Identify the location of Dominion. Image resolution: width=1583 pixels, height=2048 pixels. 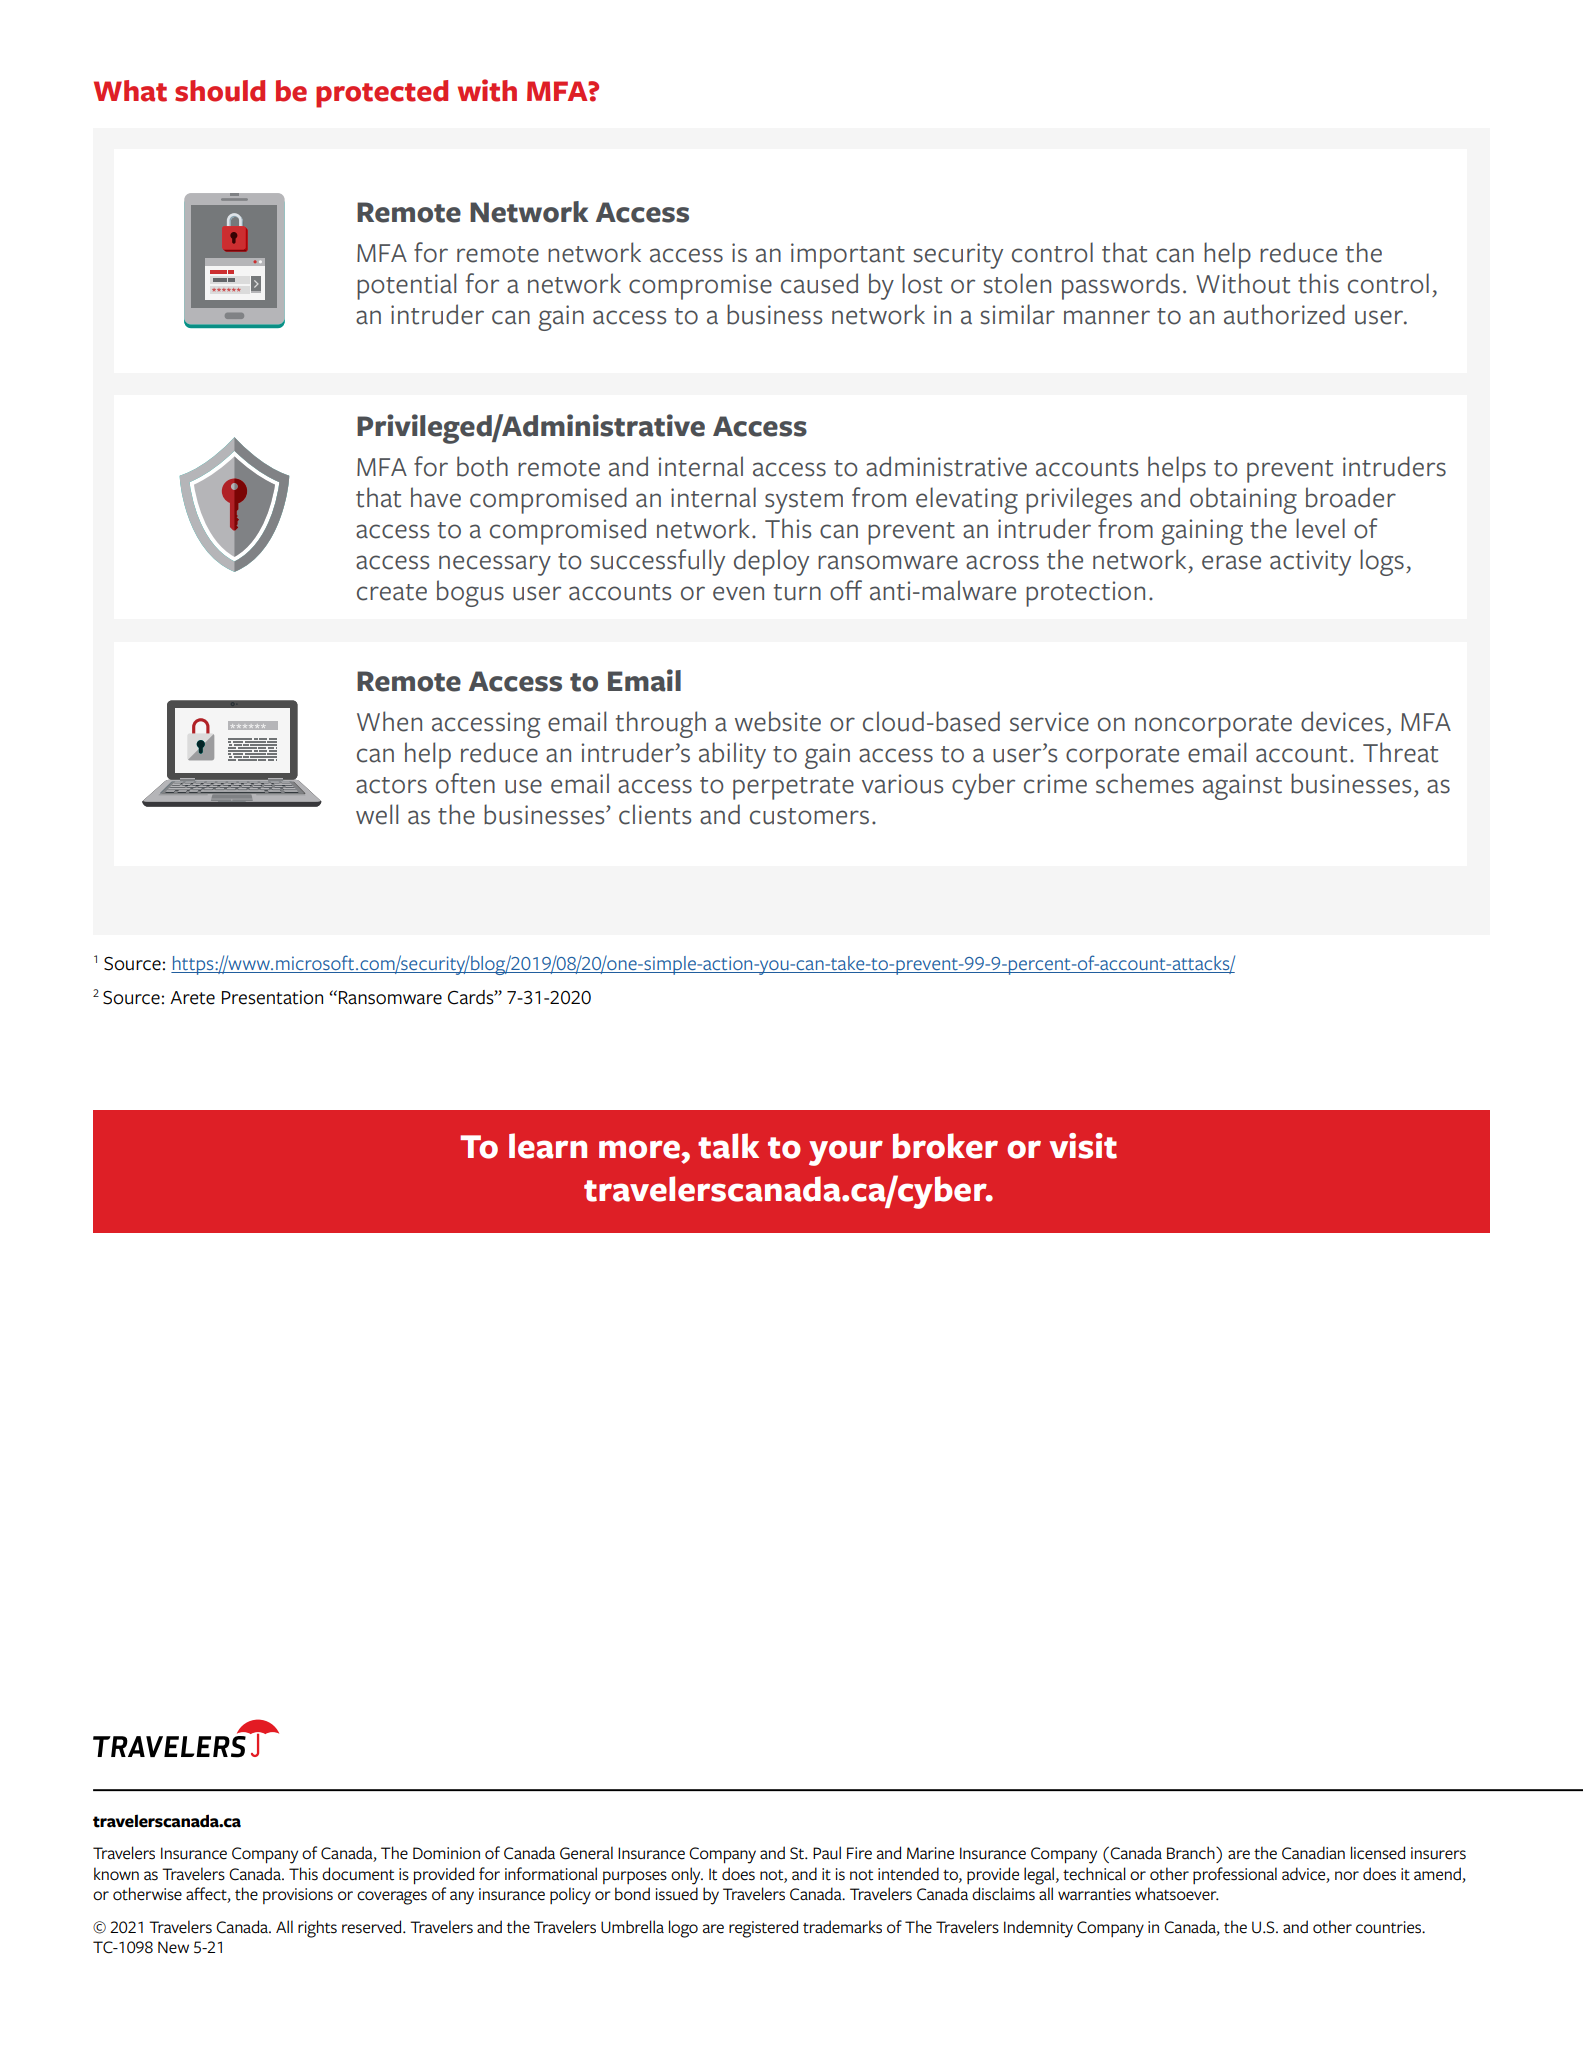
(446, 1853).
